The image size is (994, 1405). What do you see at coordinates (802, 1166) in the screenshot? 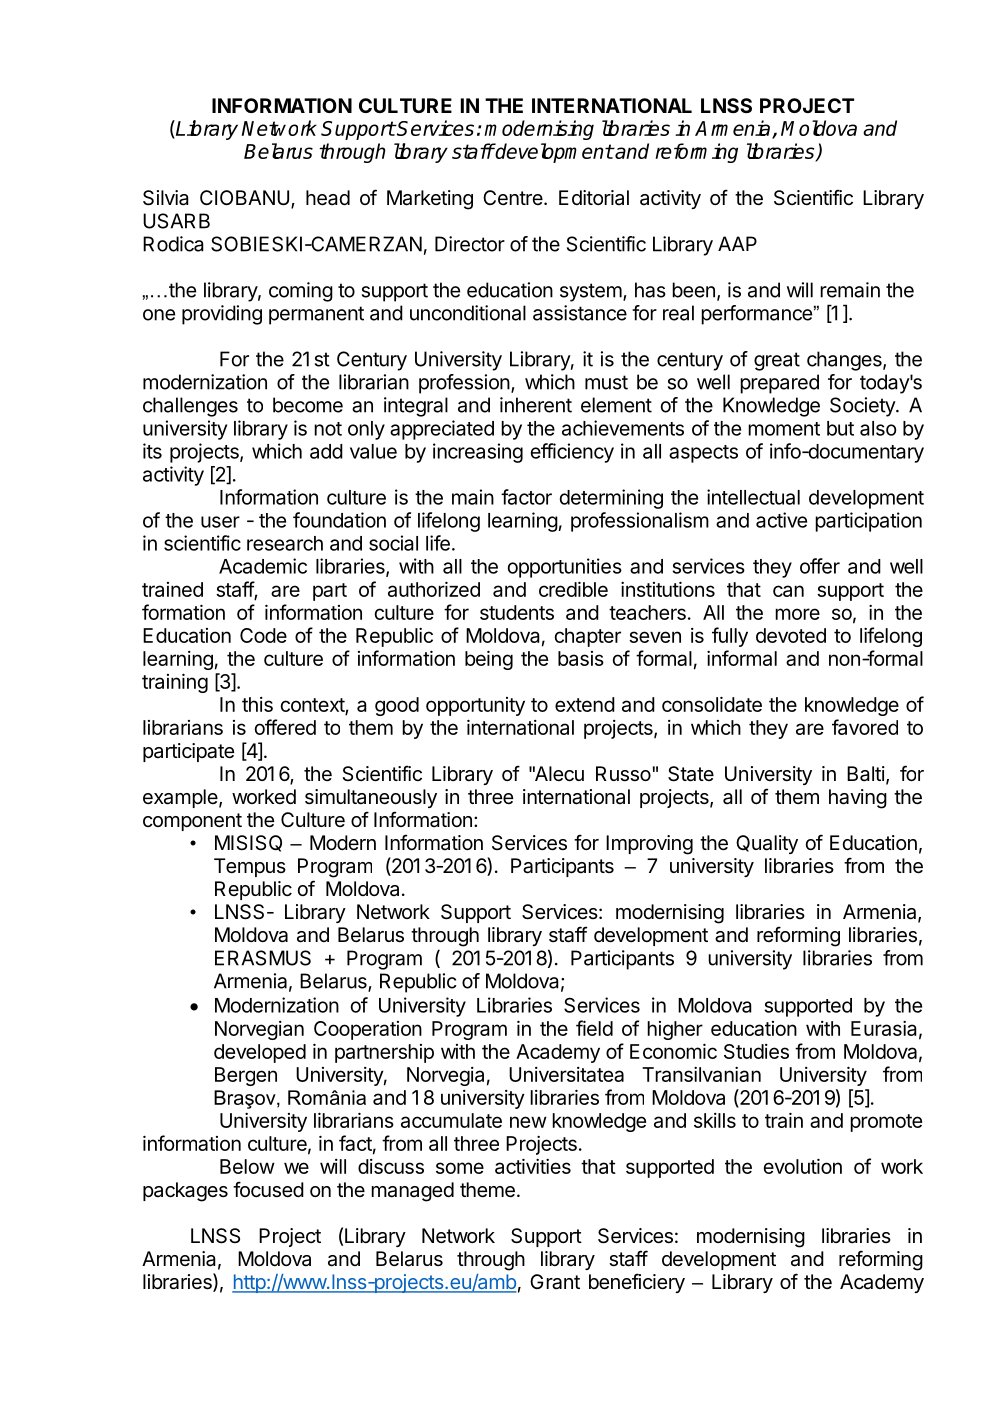
I see `evolution` at bounding box center [802, 1166].
